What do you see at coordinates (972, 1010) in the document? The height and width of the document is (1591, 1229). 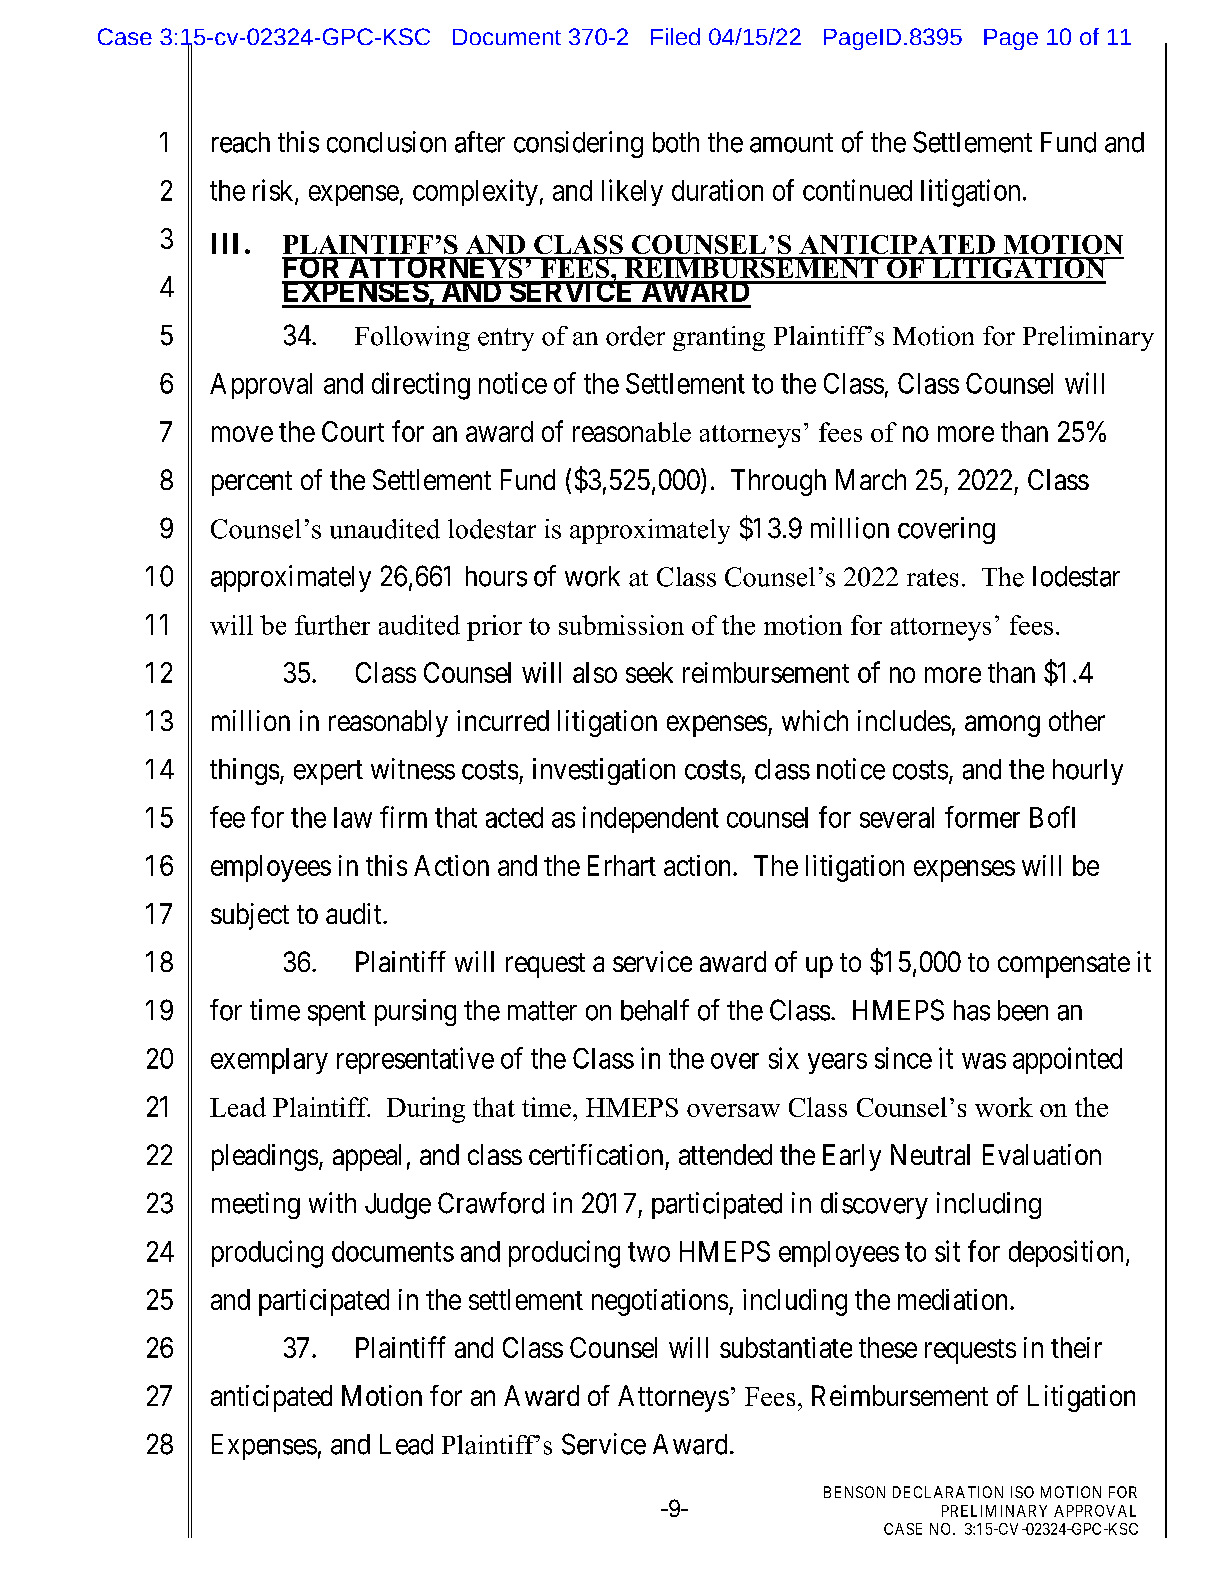 I see `has` at bounding box center [972, 1010].
